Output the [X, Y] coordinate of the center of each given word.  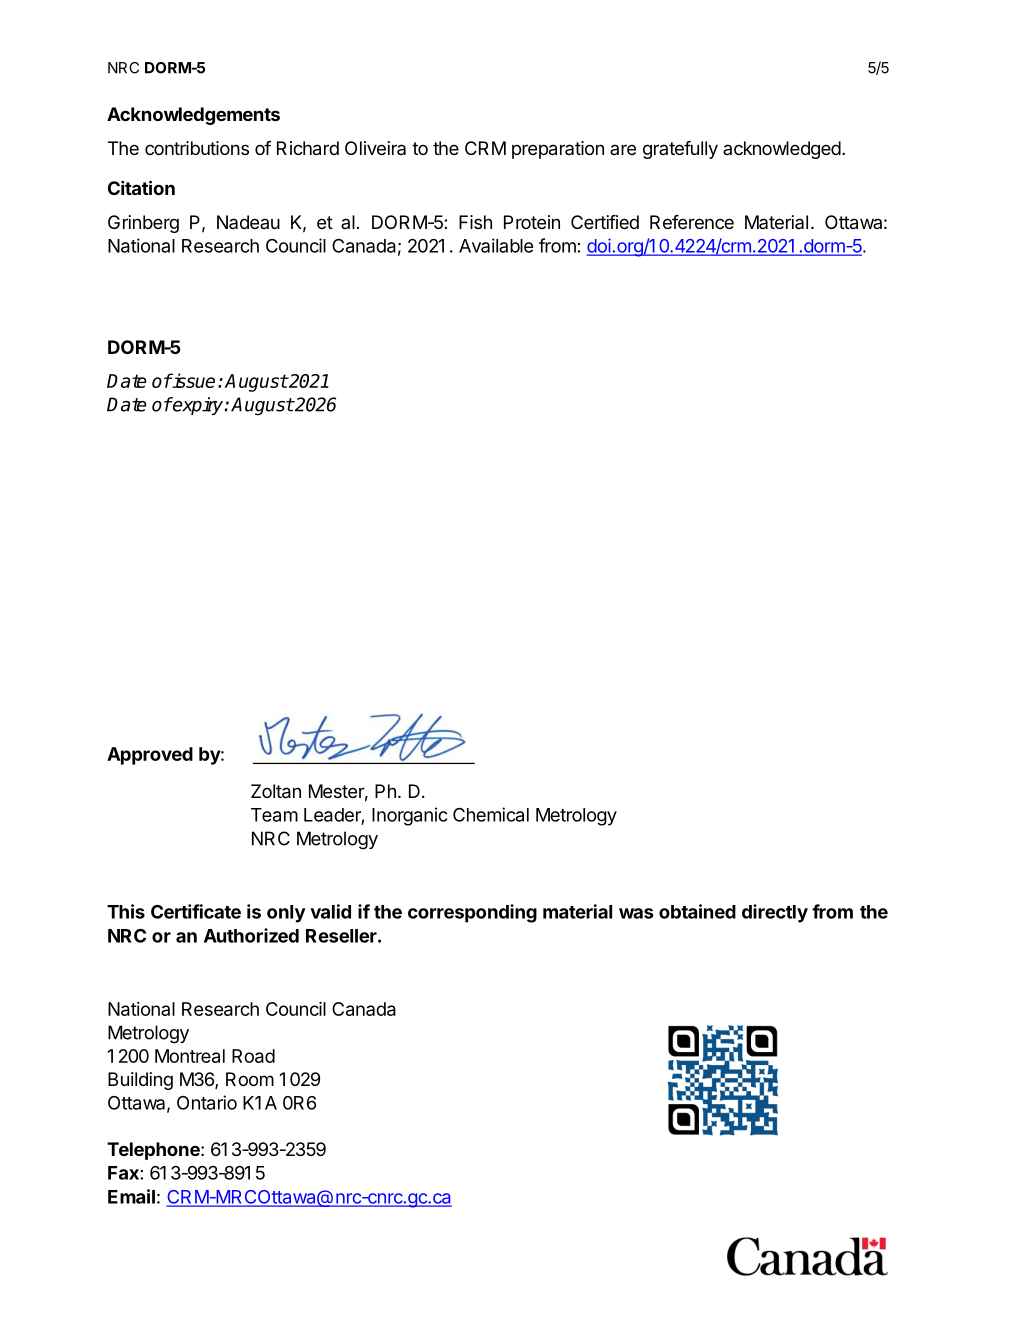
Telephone [154, 1151]
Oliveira [375, 148]
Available [496, 245]
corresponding [472, 913]
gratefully [680, 150]
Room [250, 1079]
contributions [197, 148]
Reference [692, 222]
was [636, 913]
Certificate [196, 911]
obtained [697, 911]
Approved [150, 756]
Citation [141, 188]
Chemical [491, 814]
